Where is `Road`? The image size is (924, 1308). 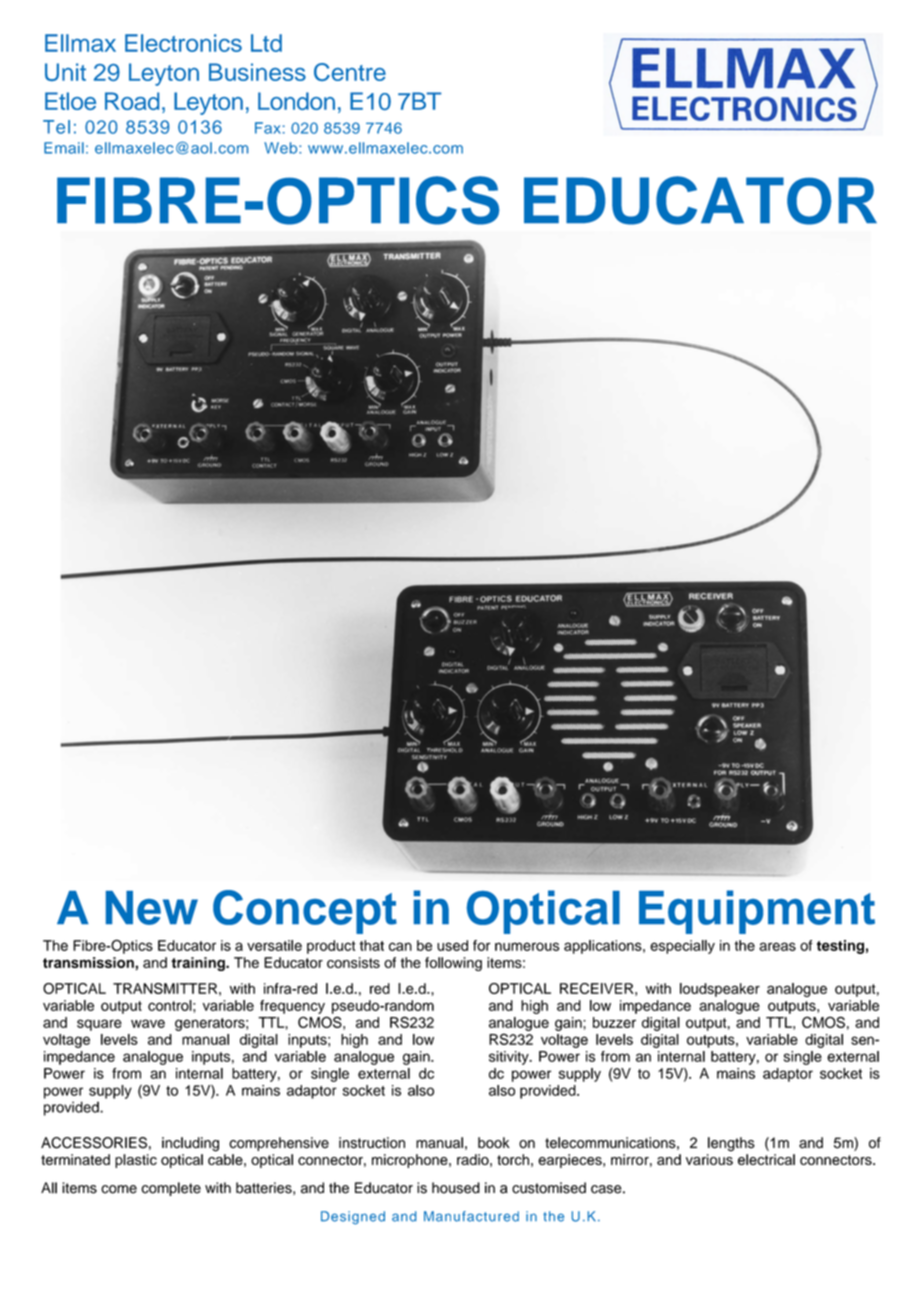
Road is located at coordinates (132, 101).
